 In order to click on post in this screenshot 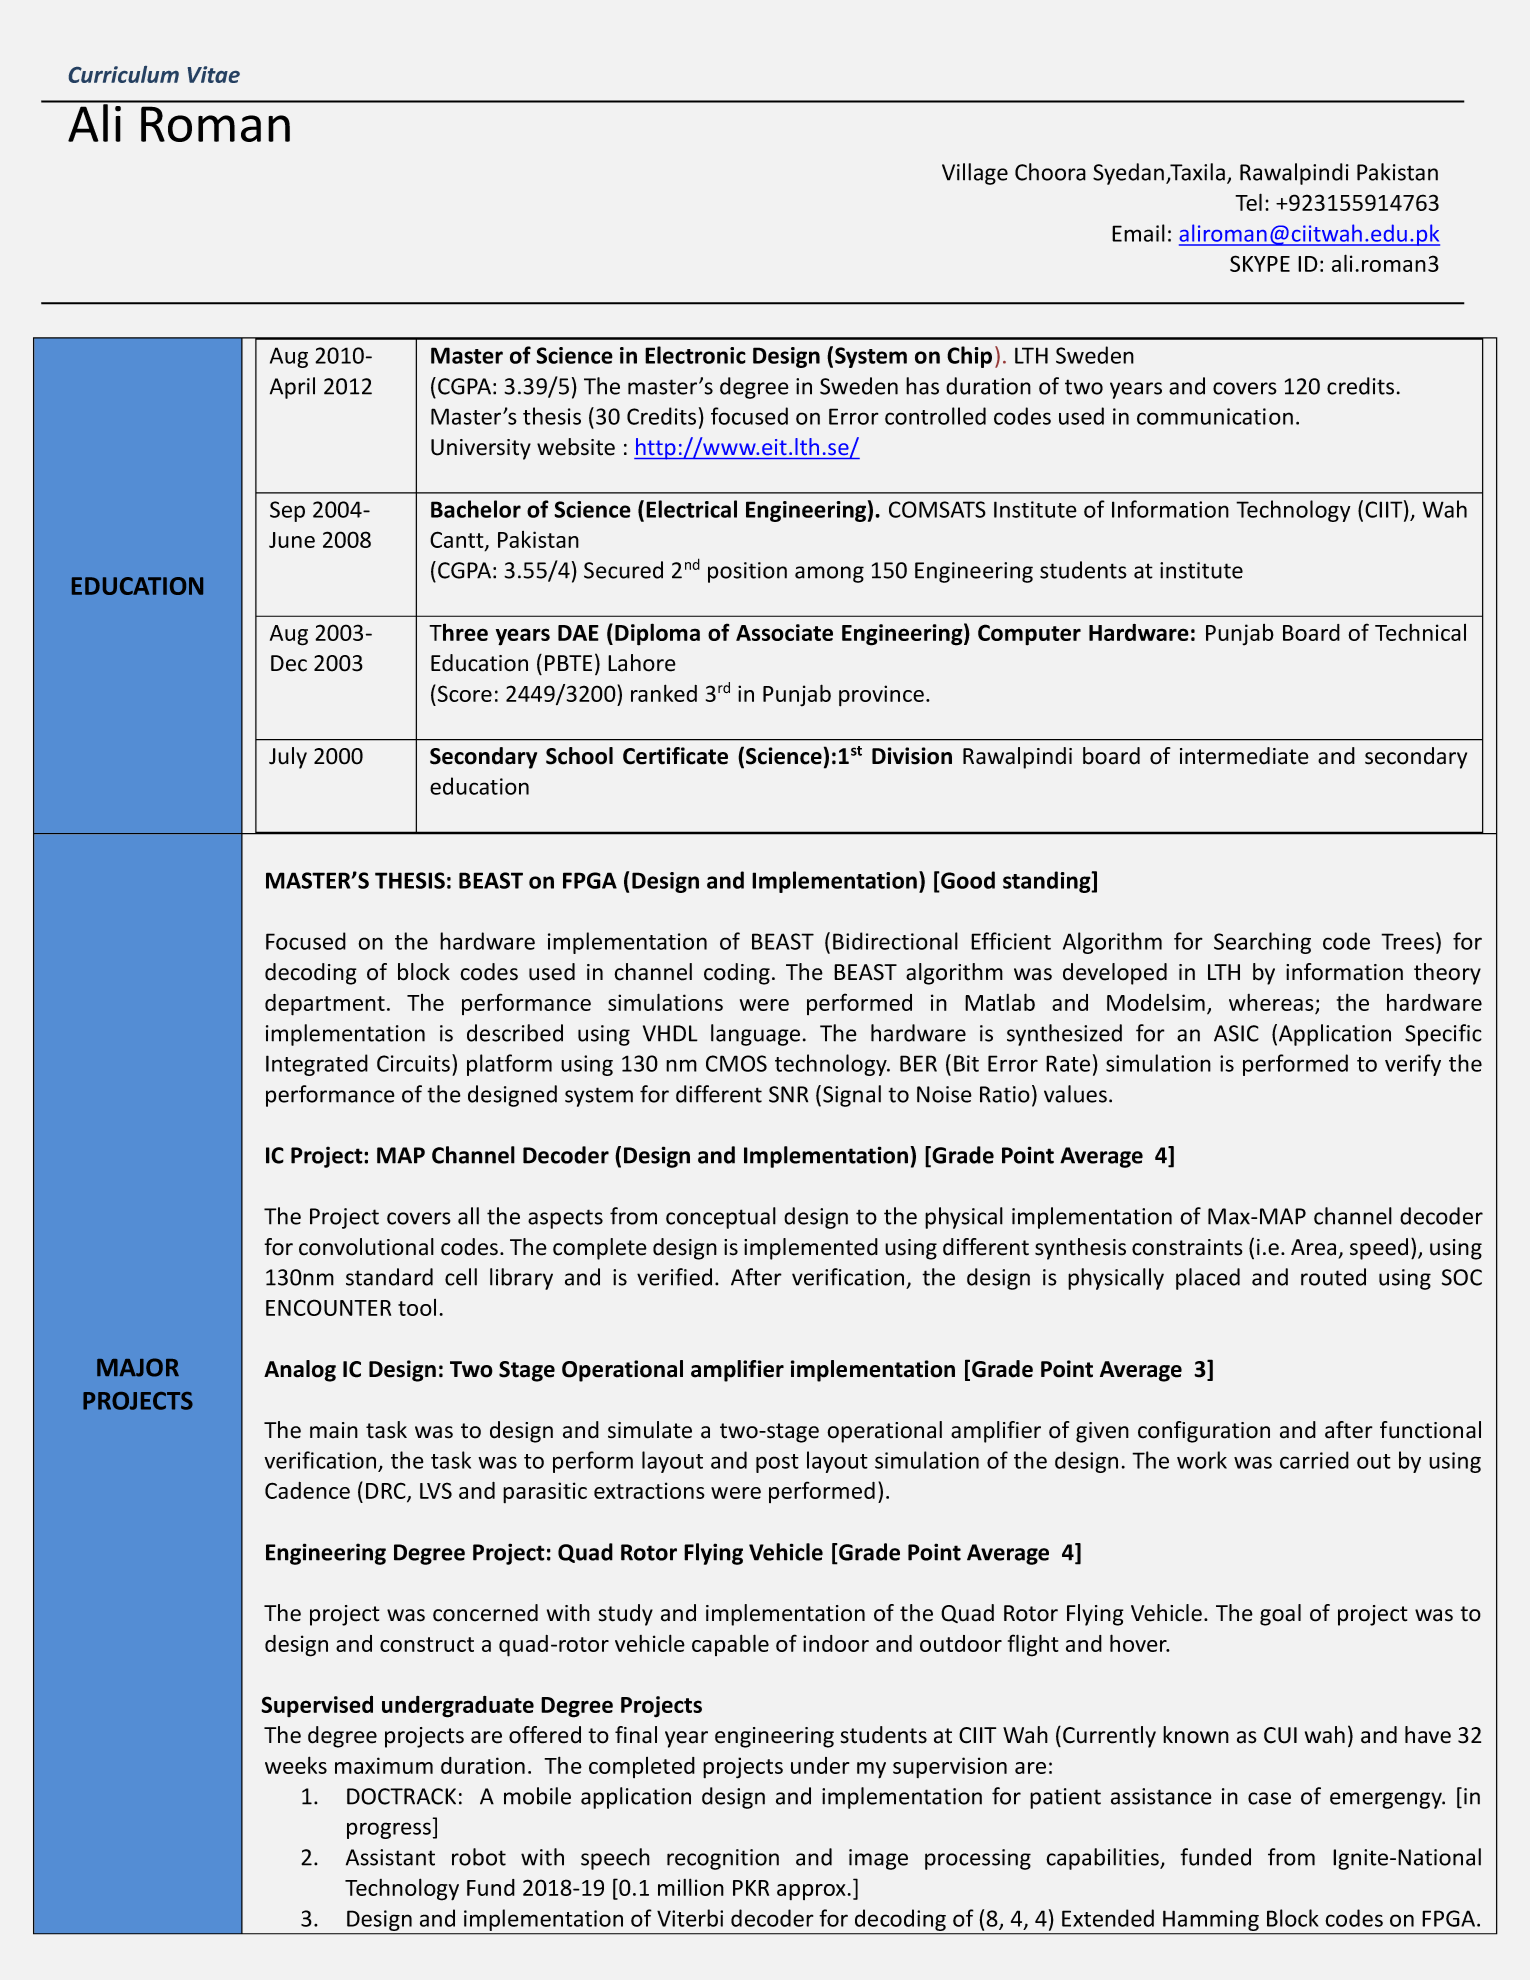, I will do `click(777, 1463)`.
